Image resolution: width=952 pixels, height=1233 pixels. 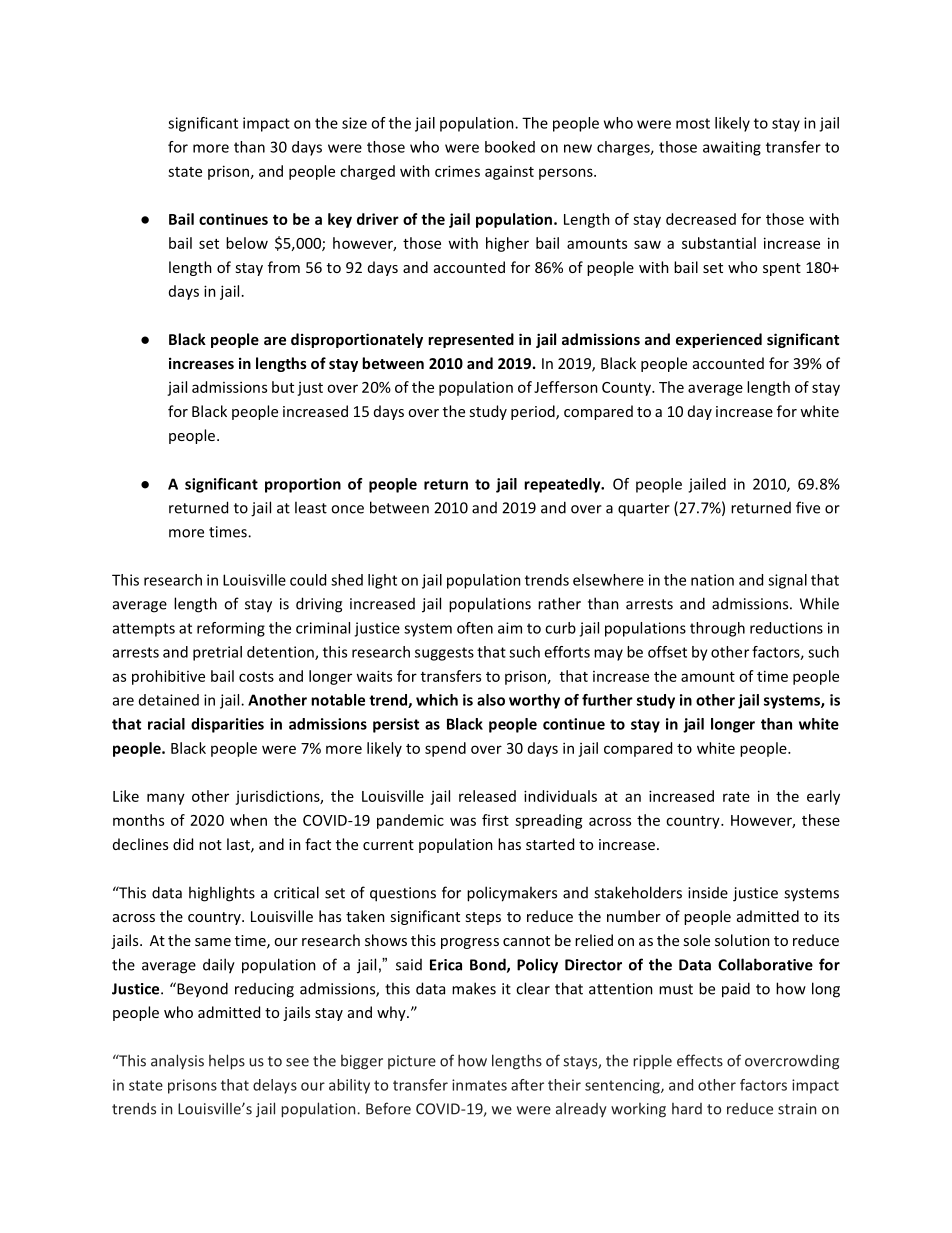 What do you see at coordinates (736, 797) in the document?
I see `rate` at bounding box center [736, 797].
